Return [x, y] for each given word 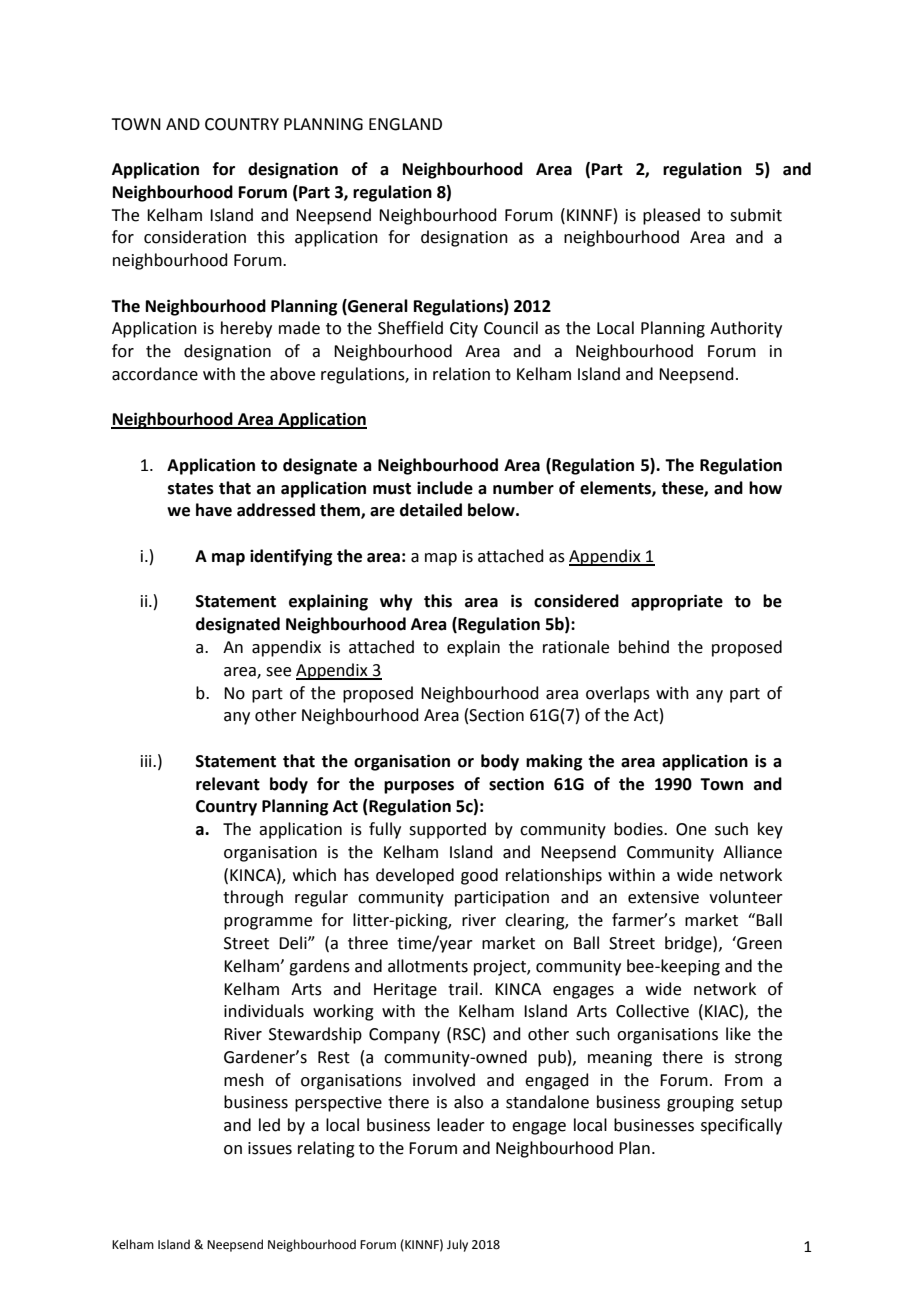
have [214, 510]
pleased [671, 216]
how [765, 488]
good [479, 876]
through [253, 898]
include [445, 488]
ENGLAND [405, 124]
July [457, 1245]
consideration [195, 237]
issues [270, 1148]
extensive [663, 897]
